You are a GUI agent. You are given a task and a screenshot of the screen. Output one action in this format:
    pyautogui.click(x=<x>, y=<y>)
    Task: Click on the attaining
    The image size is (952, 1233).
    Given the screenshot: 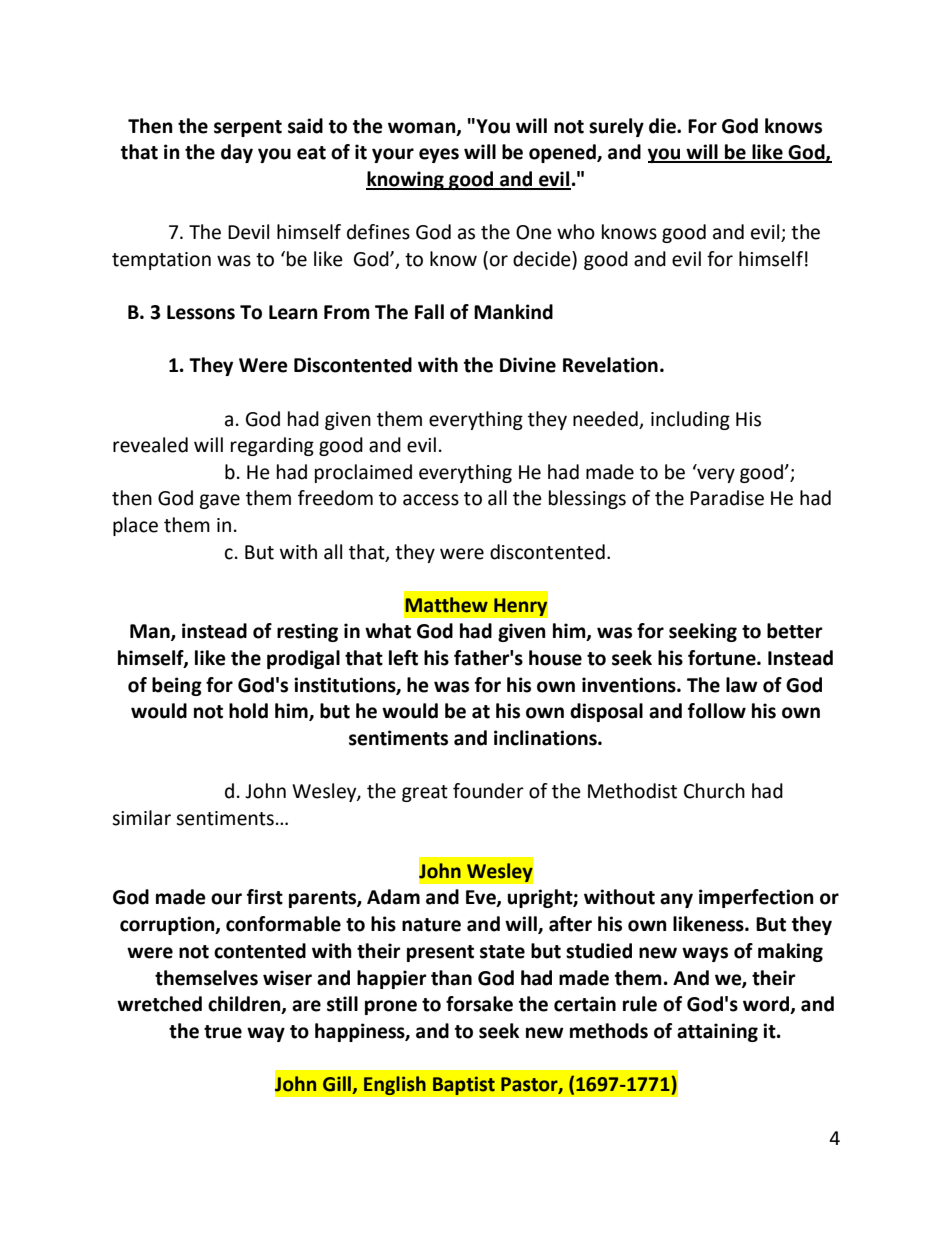 What is the action you would take?
    pyautogui.click(x=717, y=1032)
